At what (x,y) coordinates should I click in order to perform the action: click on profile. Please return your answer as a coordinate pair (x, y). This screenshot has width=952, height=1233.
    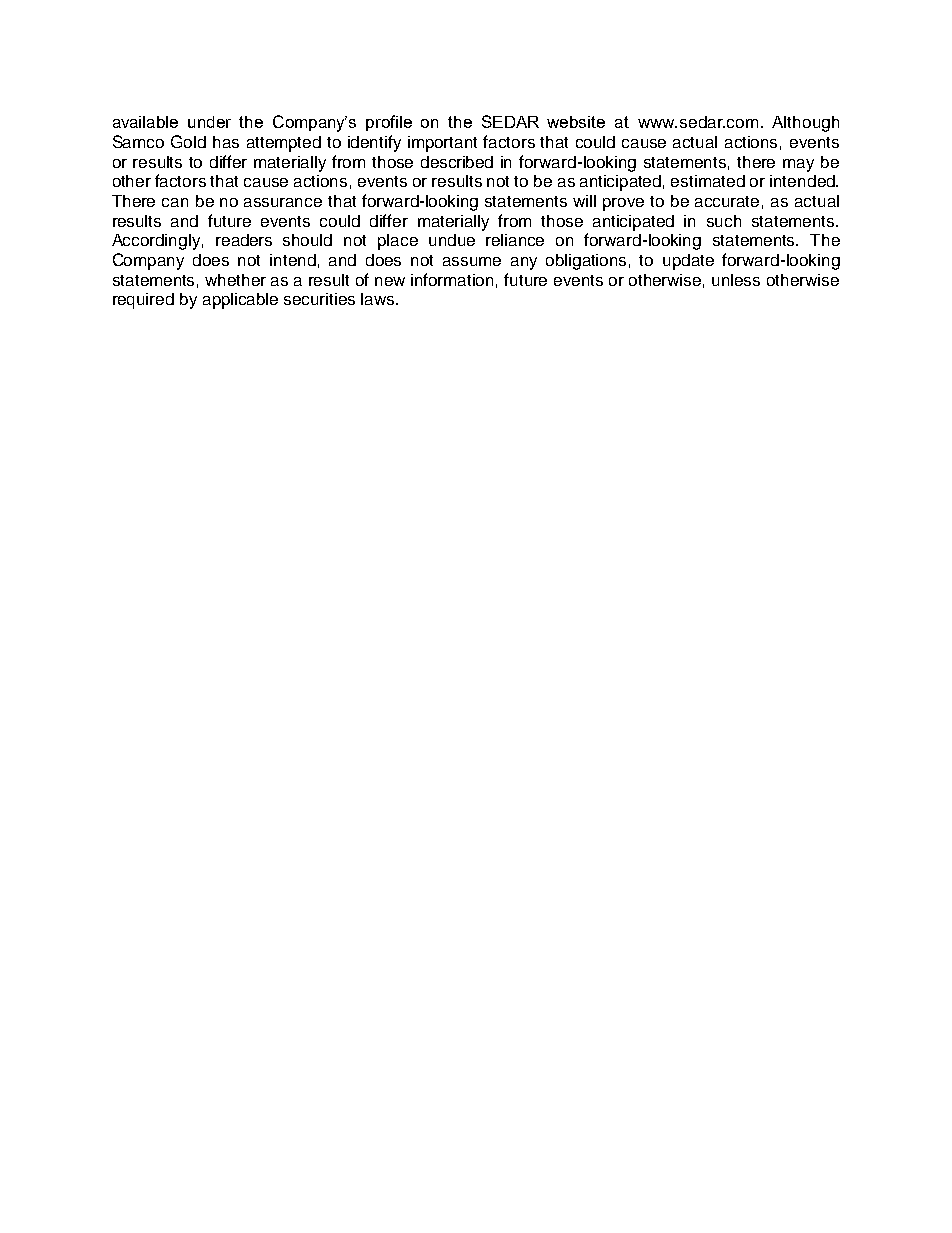
    Looking at the image, I should click on (389, 123).
